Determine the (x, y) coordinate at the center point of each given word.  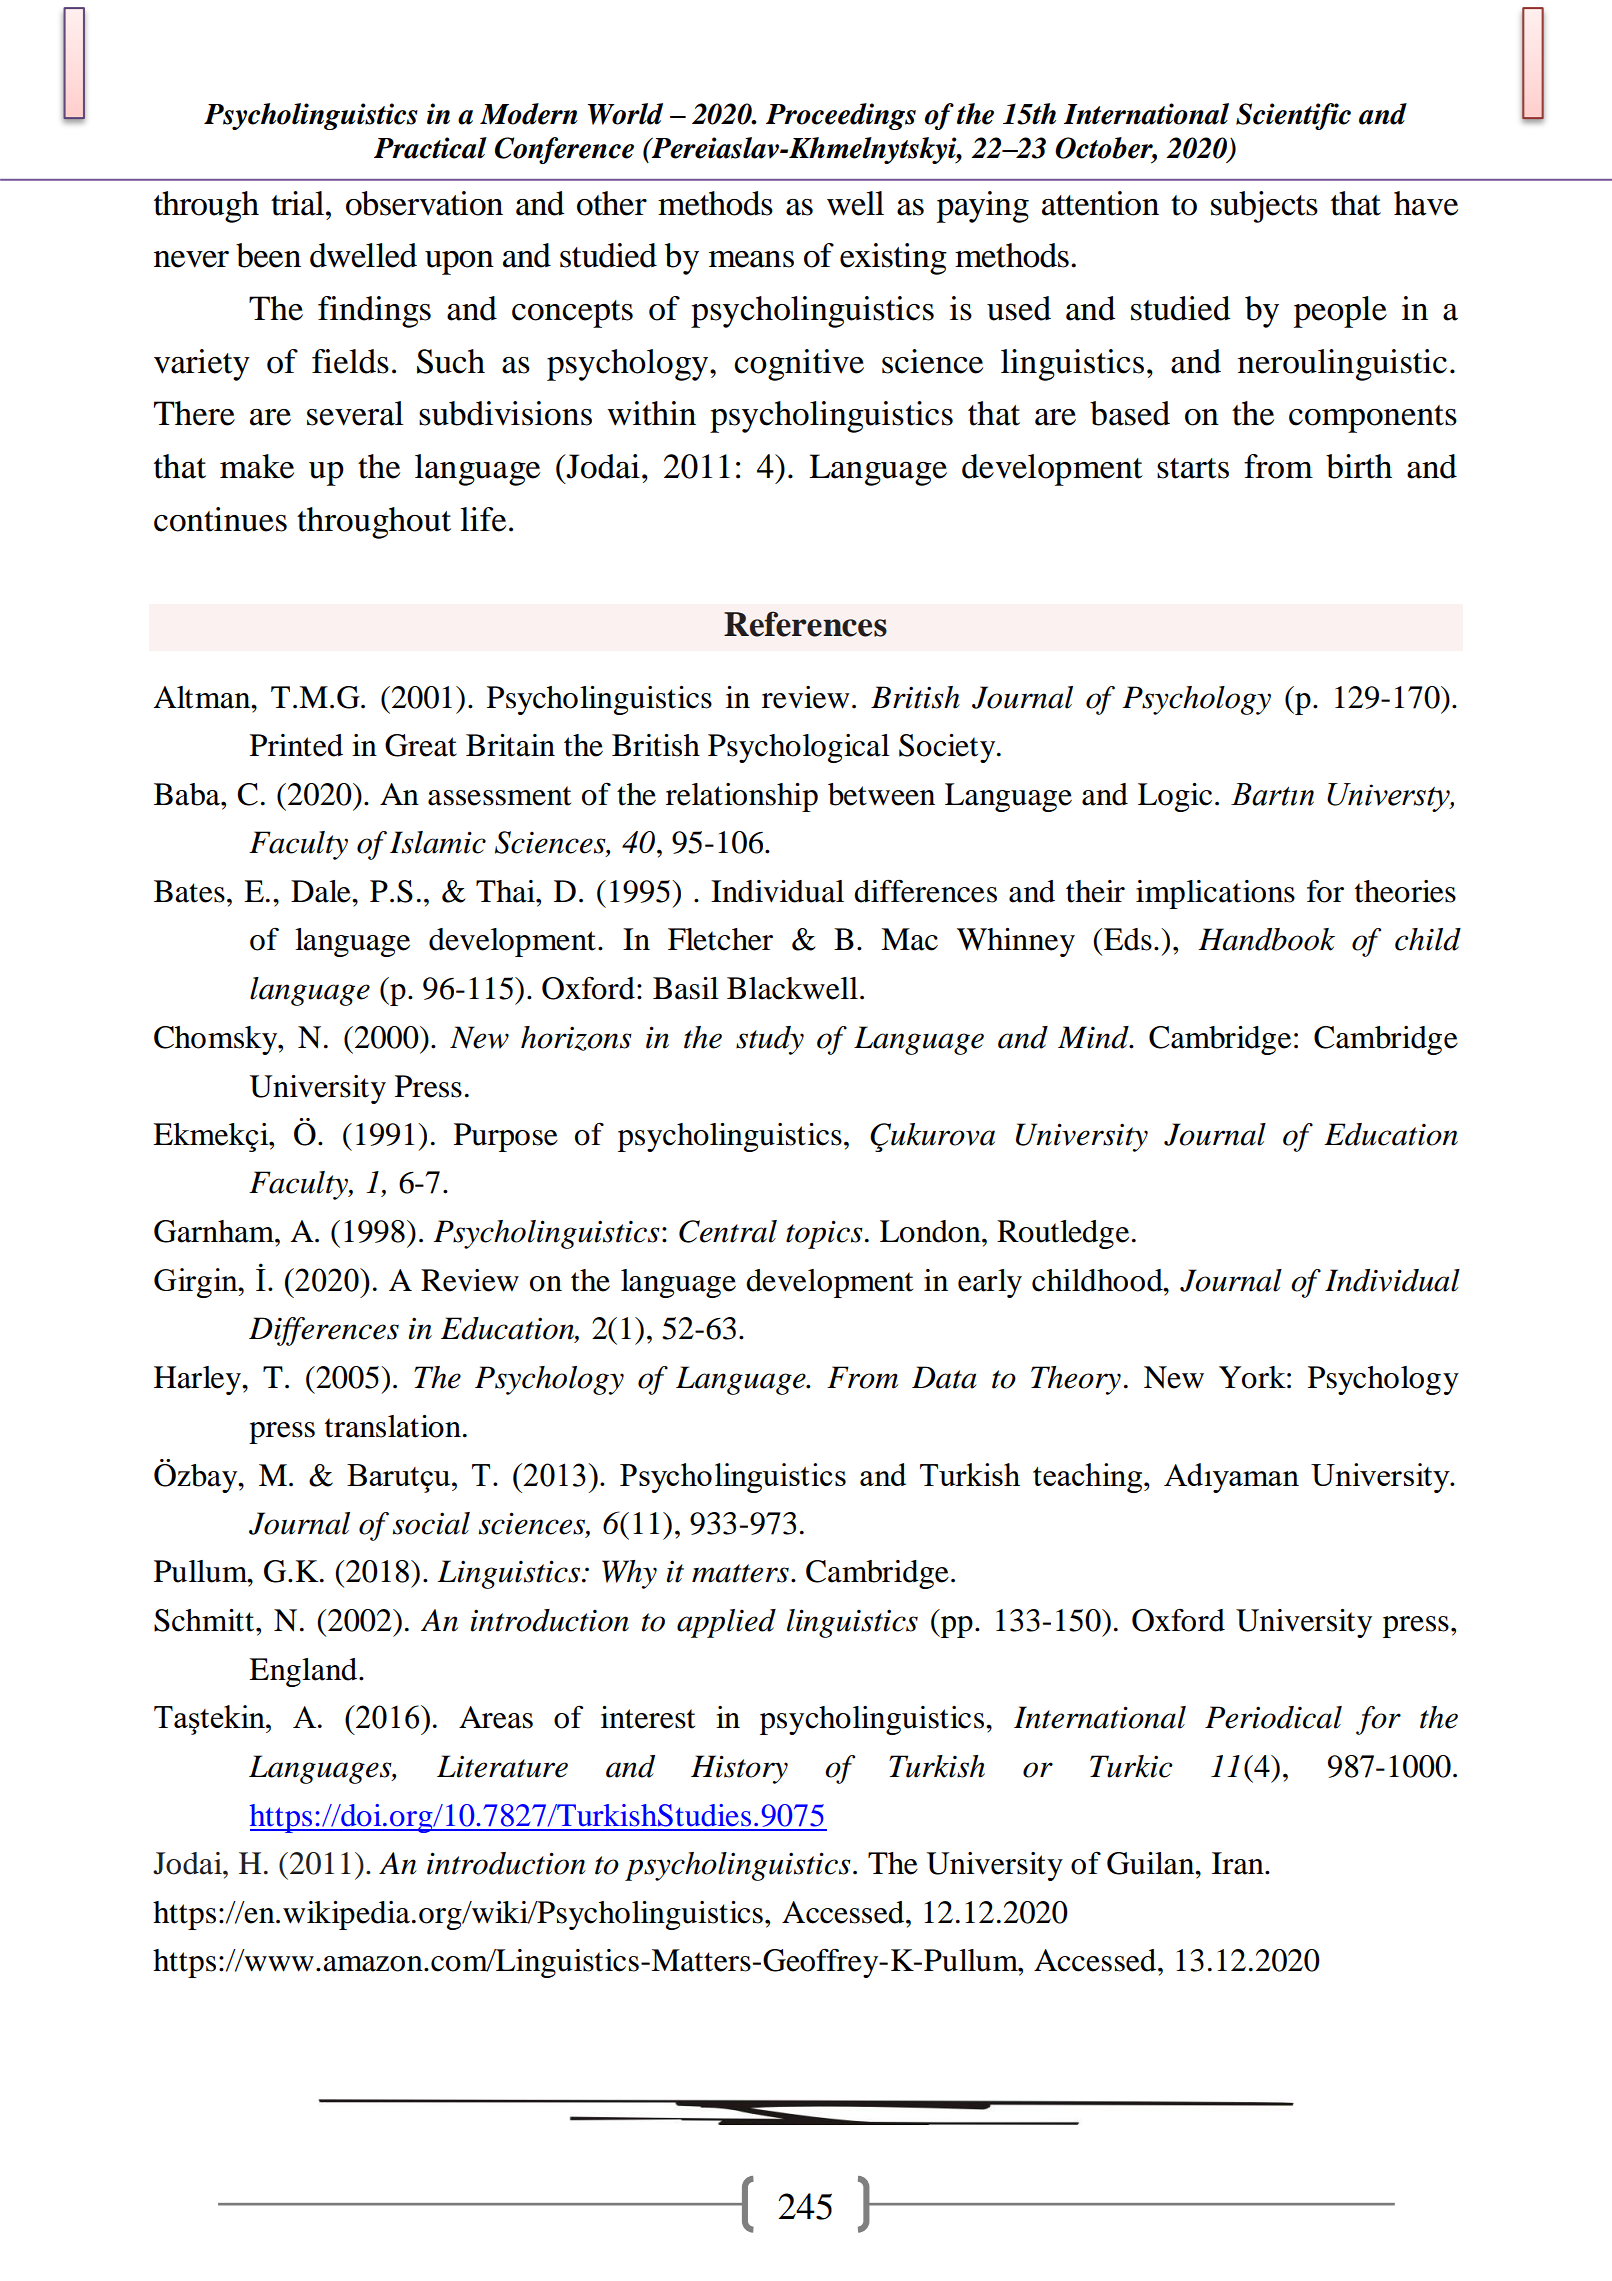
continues (220, 519)
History (739, 1769)
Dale (322, 891)
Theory (1076, 1380)
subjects (1264, 207)
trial (299, 203)
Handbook (1266, 939)
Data (944, 1377)
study (770, 1040)
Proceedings (841, 116)
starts (1193, 468)
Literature (502, 1766)
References (805, 624)
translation (393, 1426)
